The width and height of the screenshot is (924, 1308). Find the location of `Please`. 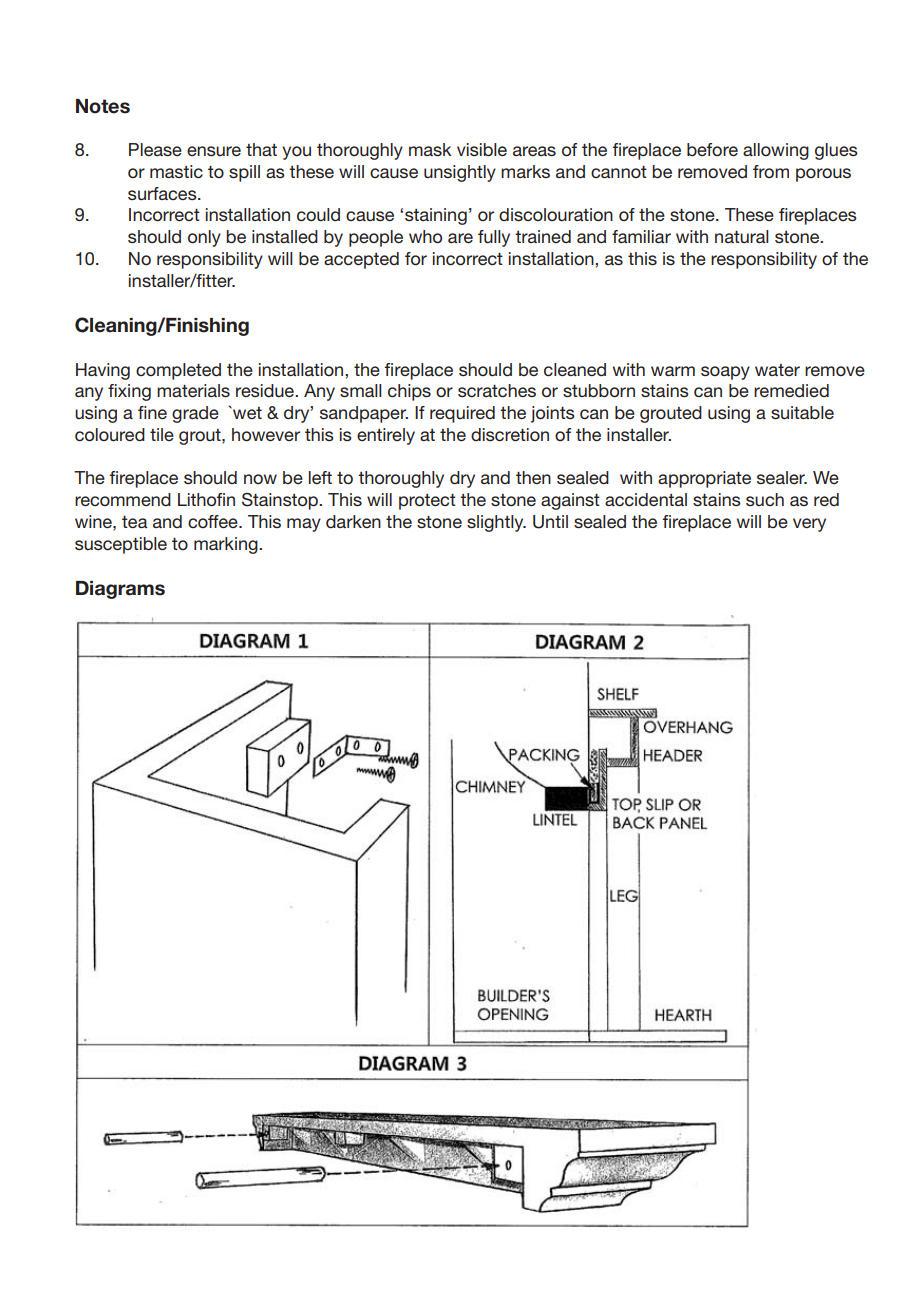

Please is located at coordinates (155, 149).
